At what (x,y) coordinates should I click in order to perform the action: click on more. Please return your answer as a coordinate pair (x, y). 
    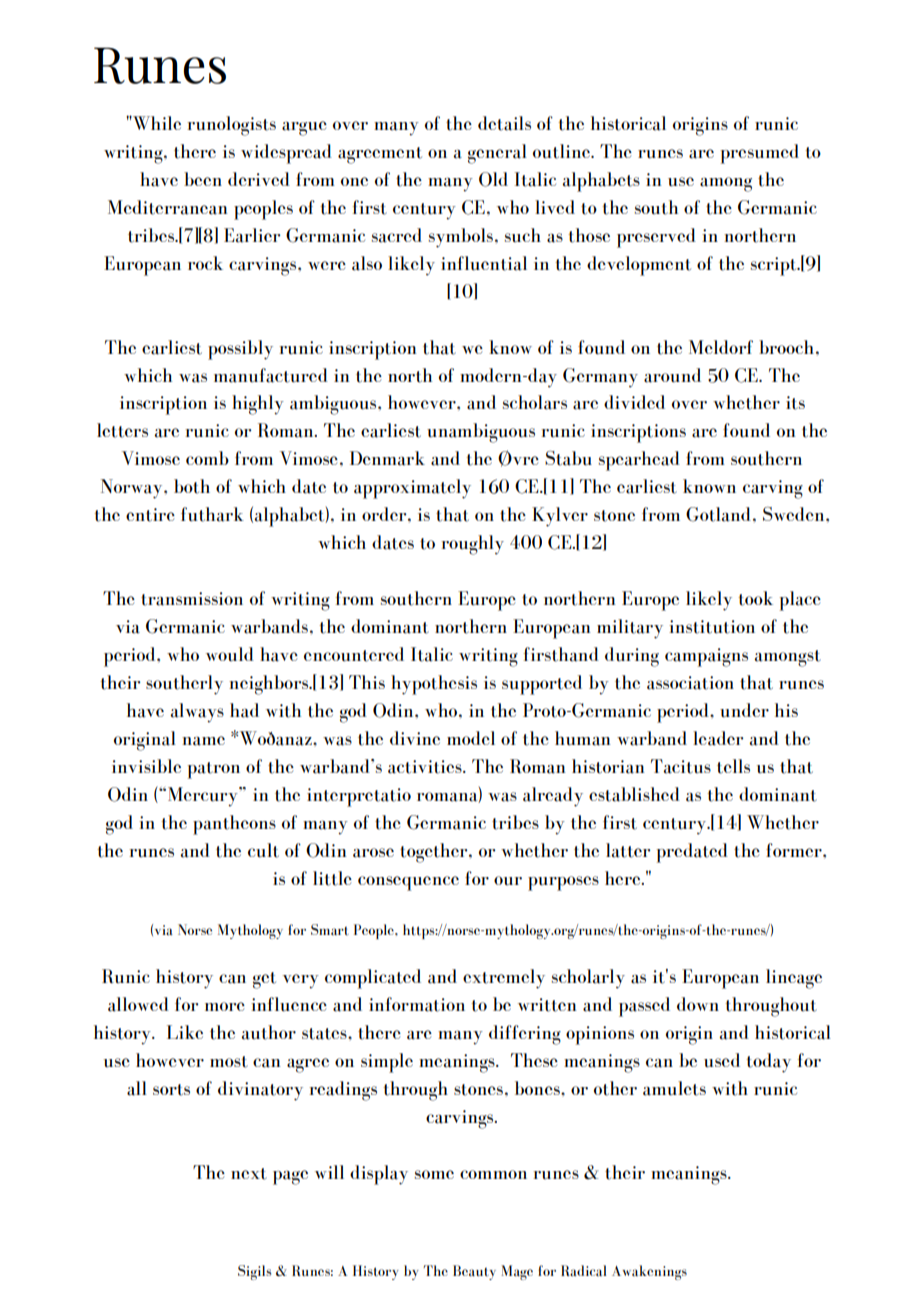
    Looking at the image, I should click on (225, 1006).
